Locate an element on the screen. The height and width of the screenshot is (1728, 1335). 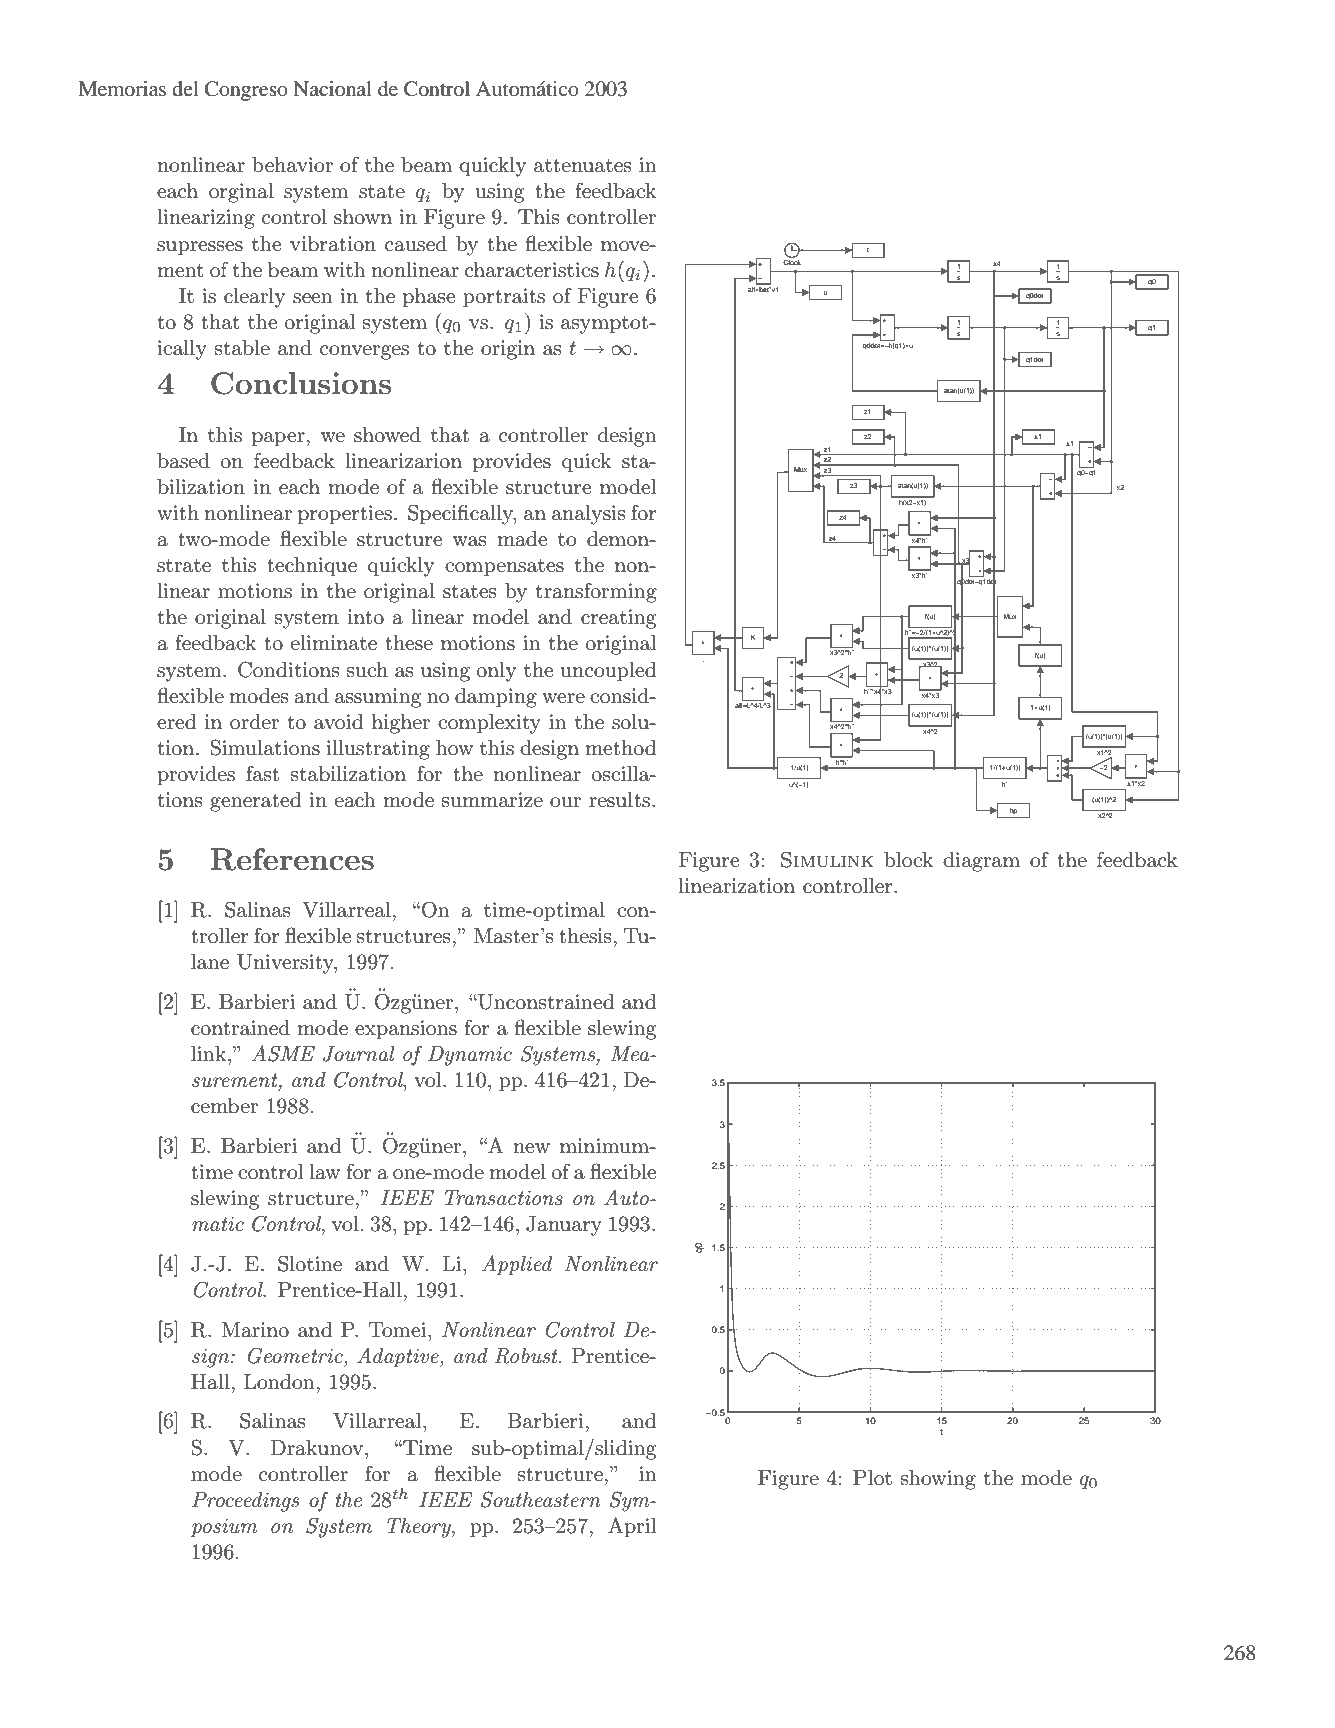
attenuates is located at coordinates (583, 166).
